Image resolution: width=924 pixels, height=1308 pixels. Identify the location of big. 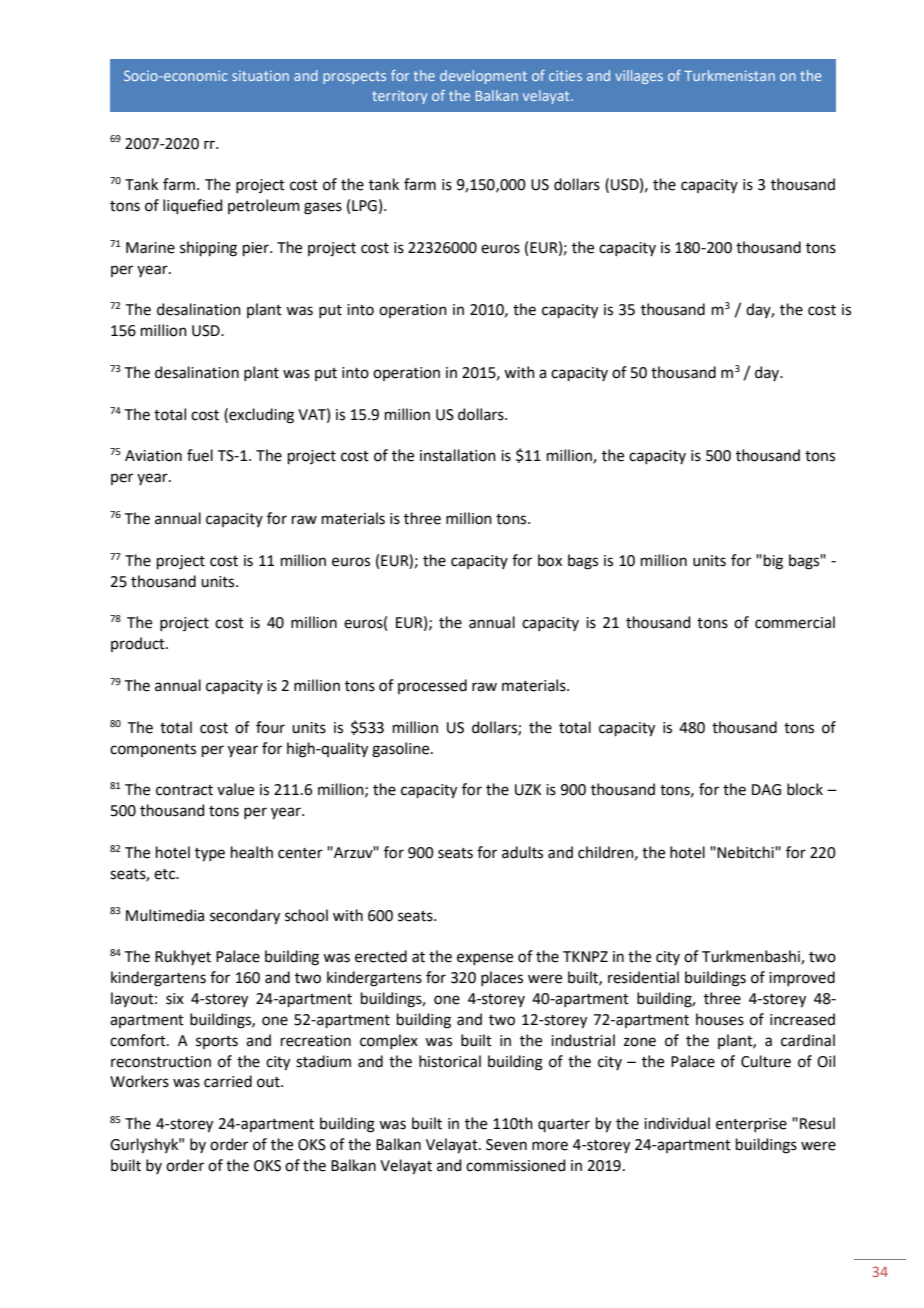
(773, 562).
